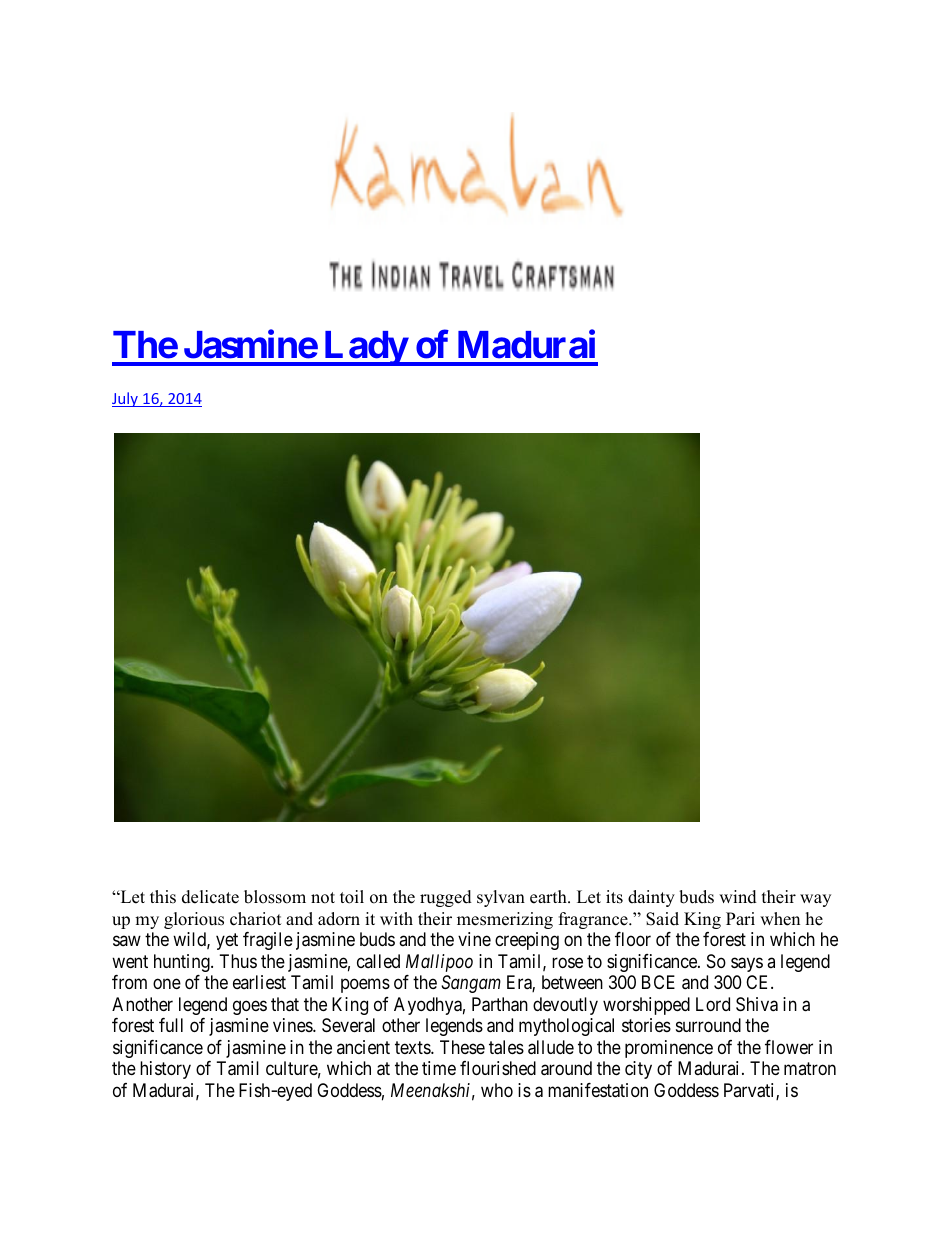 This image has height=1233, width=952. I want to click on this, so click(163, 897).
